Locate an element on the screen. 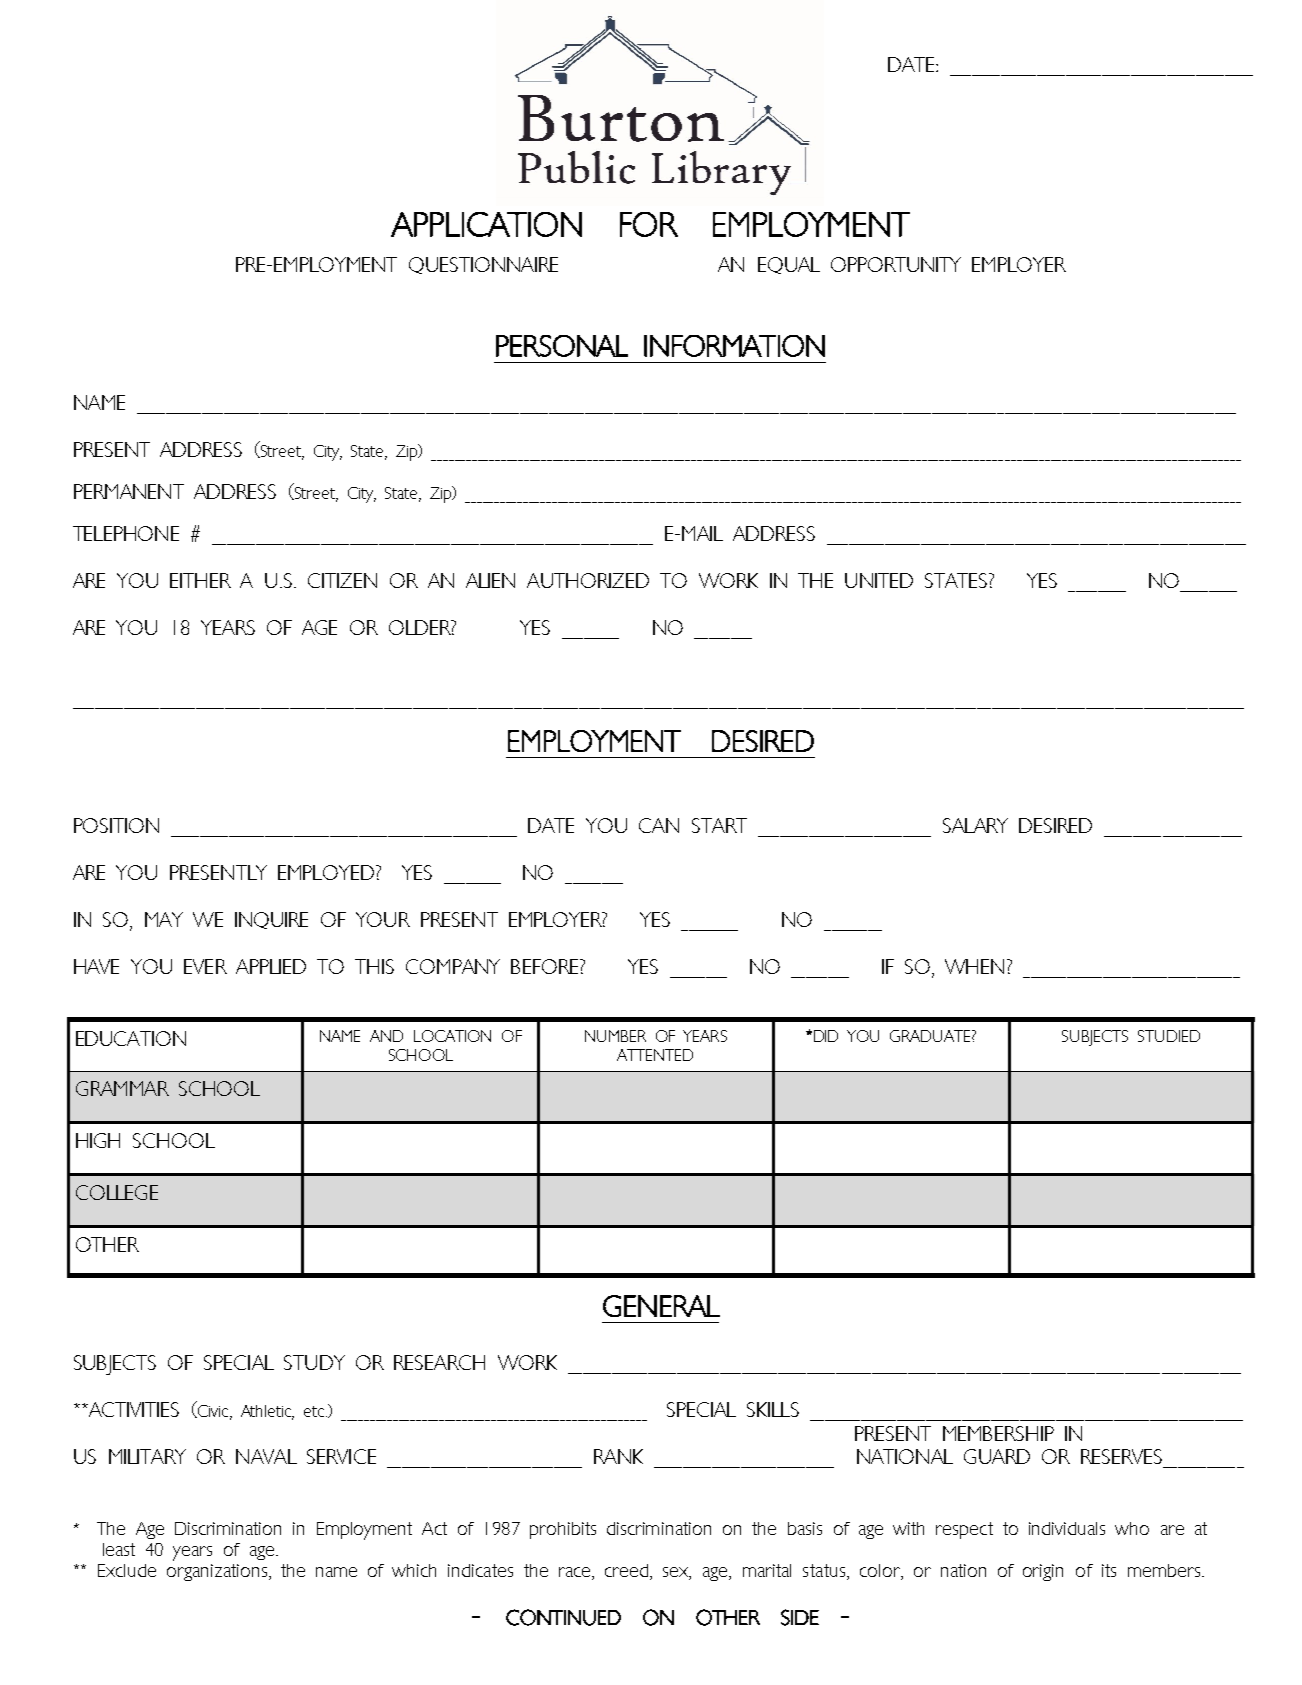  STUDIED is located at coordinates (1169, 1036).
